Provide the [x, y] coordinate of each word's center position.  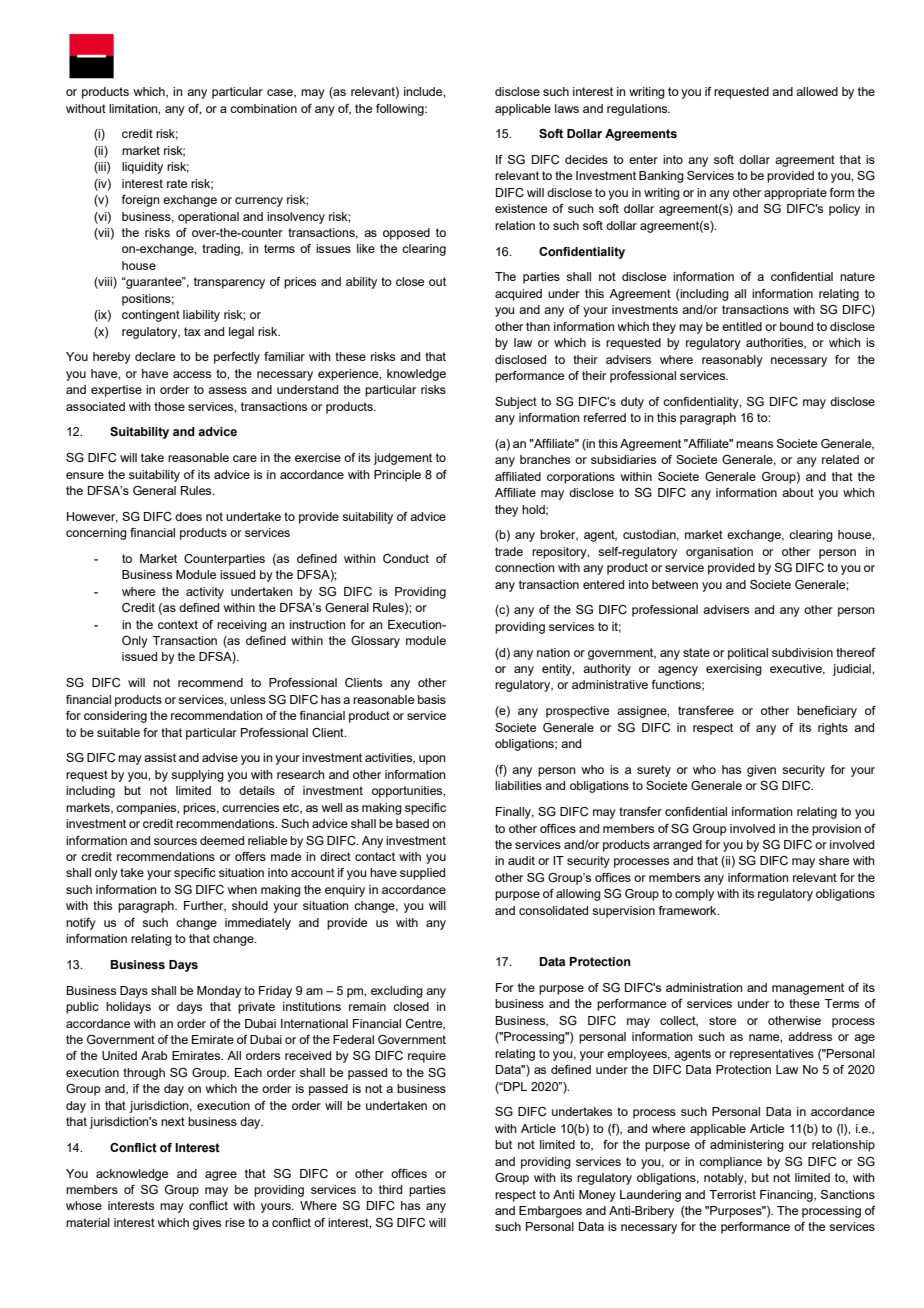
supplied [422, 874]
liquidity [142, 168]
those [169, 406]
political [748, 654]
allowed [817, 91]
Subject [516, 403]
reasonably [732, 361]
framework [688, 910]
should [250, 905]
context [178, 624]
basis [432, 699]
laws [567, 108]
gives [207, 1224]
